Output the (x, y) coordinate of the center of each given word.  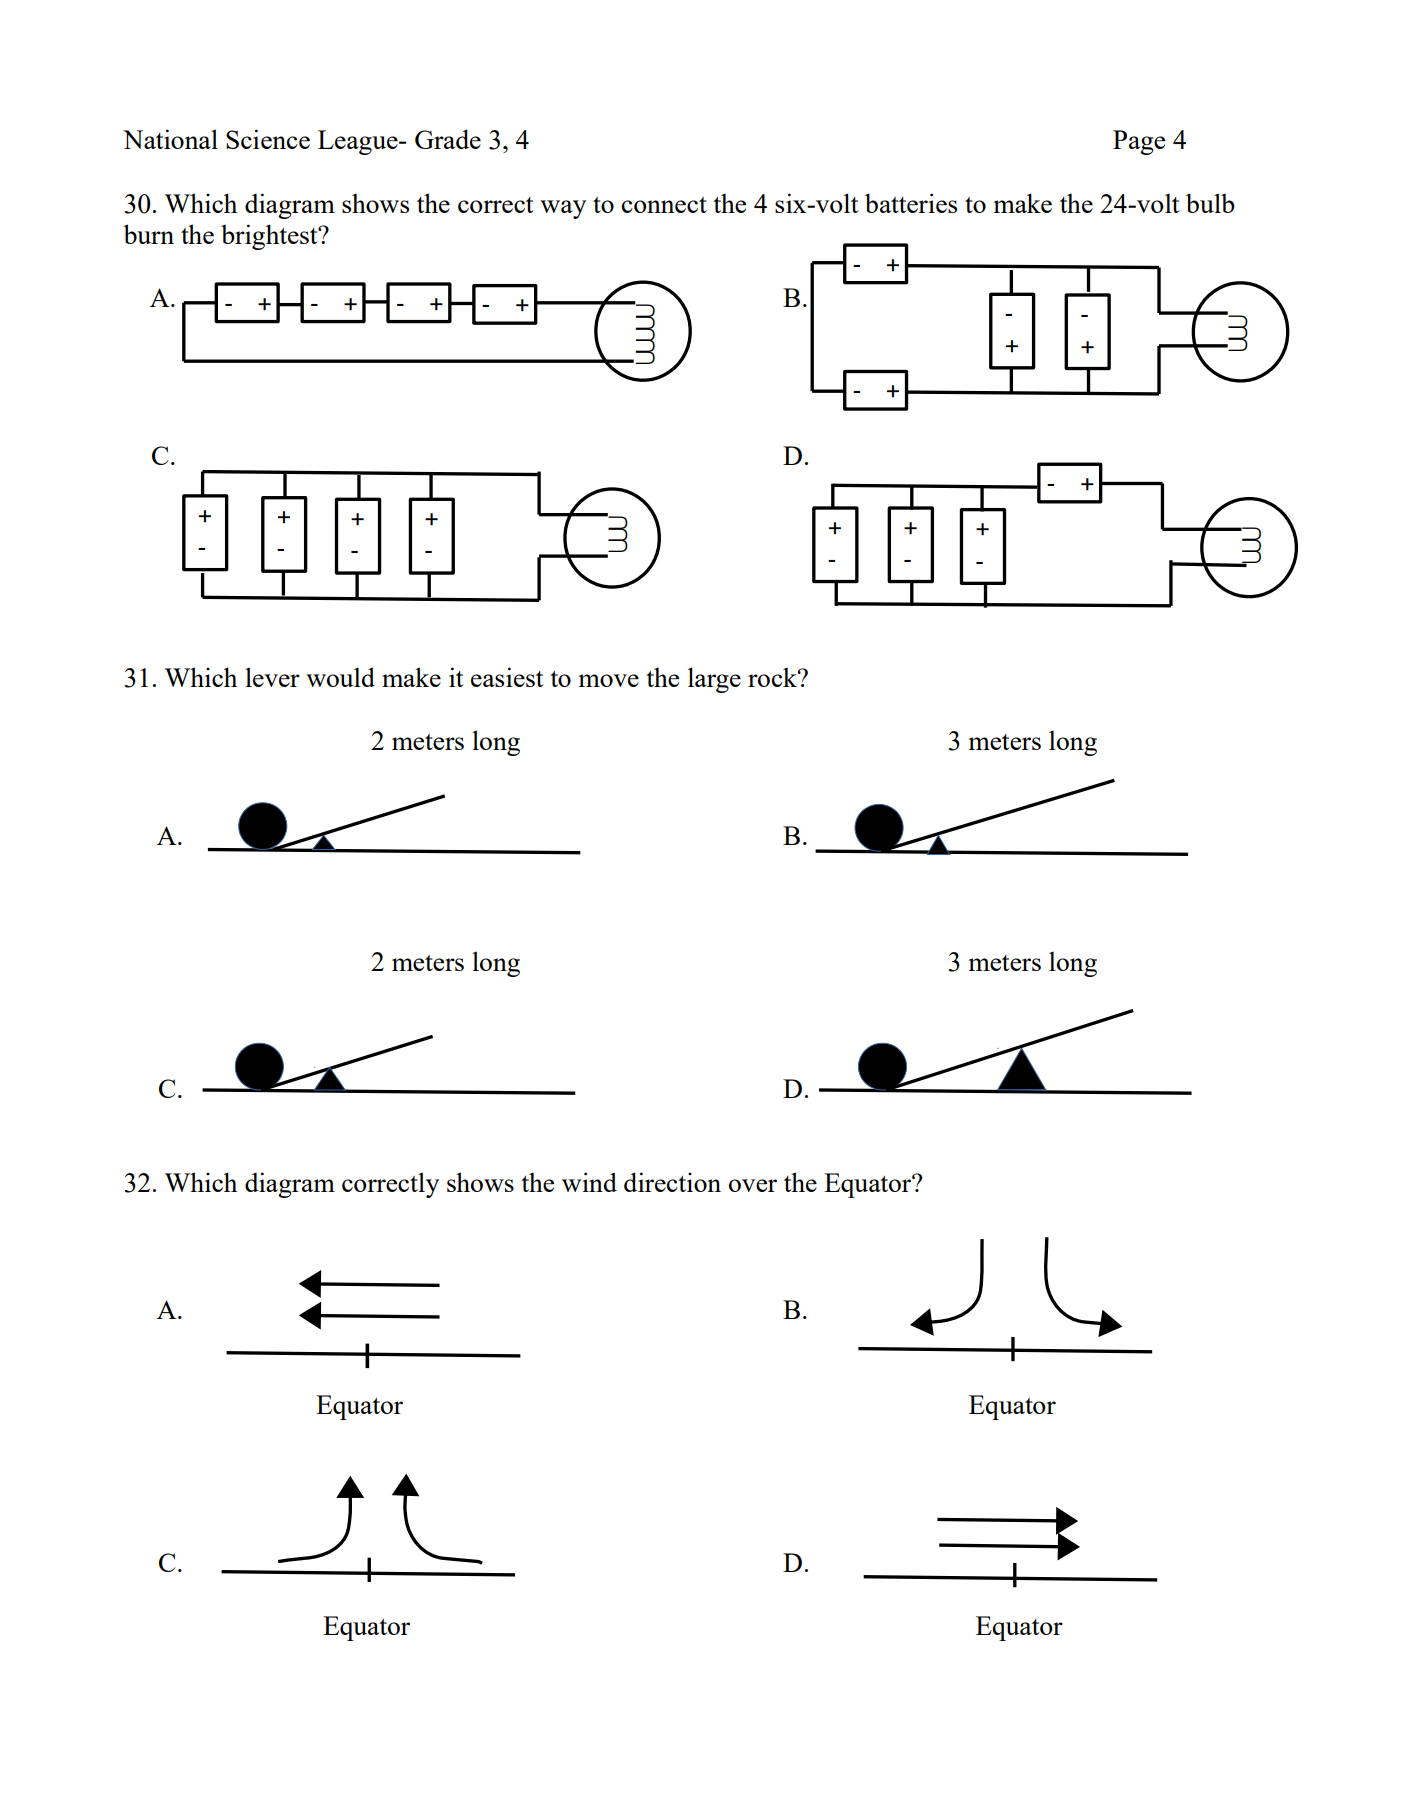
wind (589, 1182)
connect (664, 205)
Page (1139, 142)
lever (272, 677)
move (609, 680)
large (714, 680)
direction (672, 1182)
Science (268, 139)
